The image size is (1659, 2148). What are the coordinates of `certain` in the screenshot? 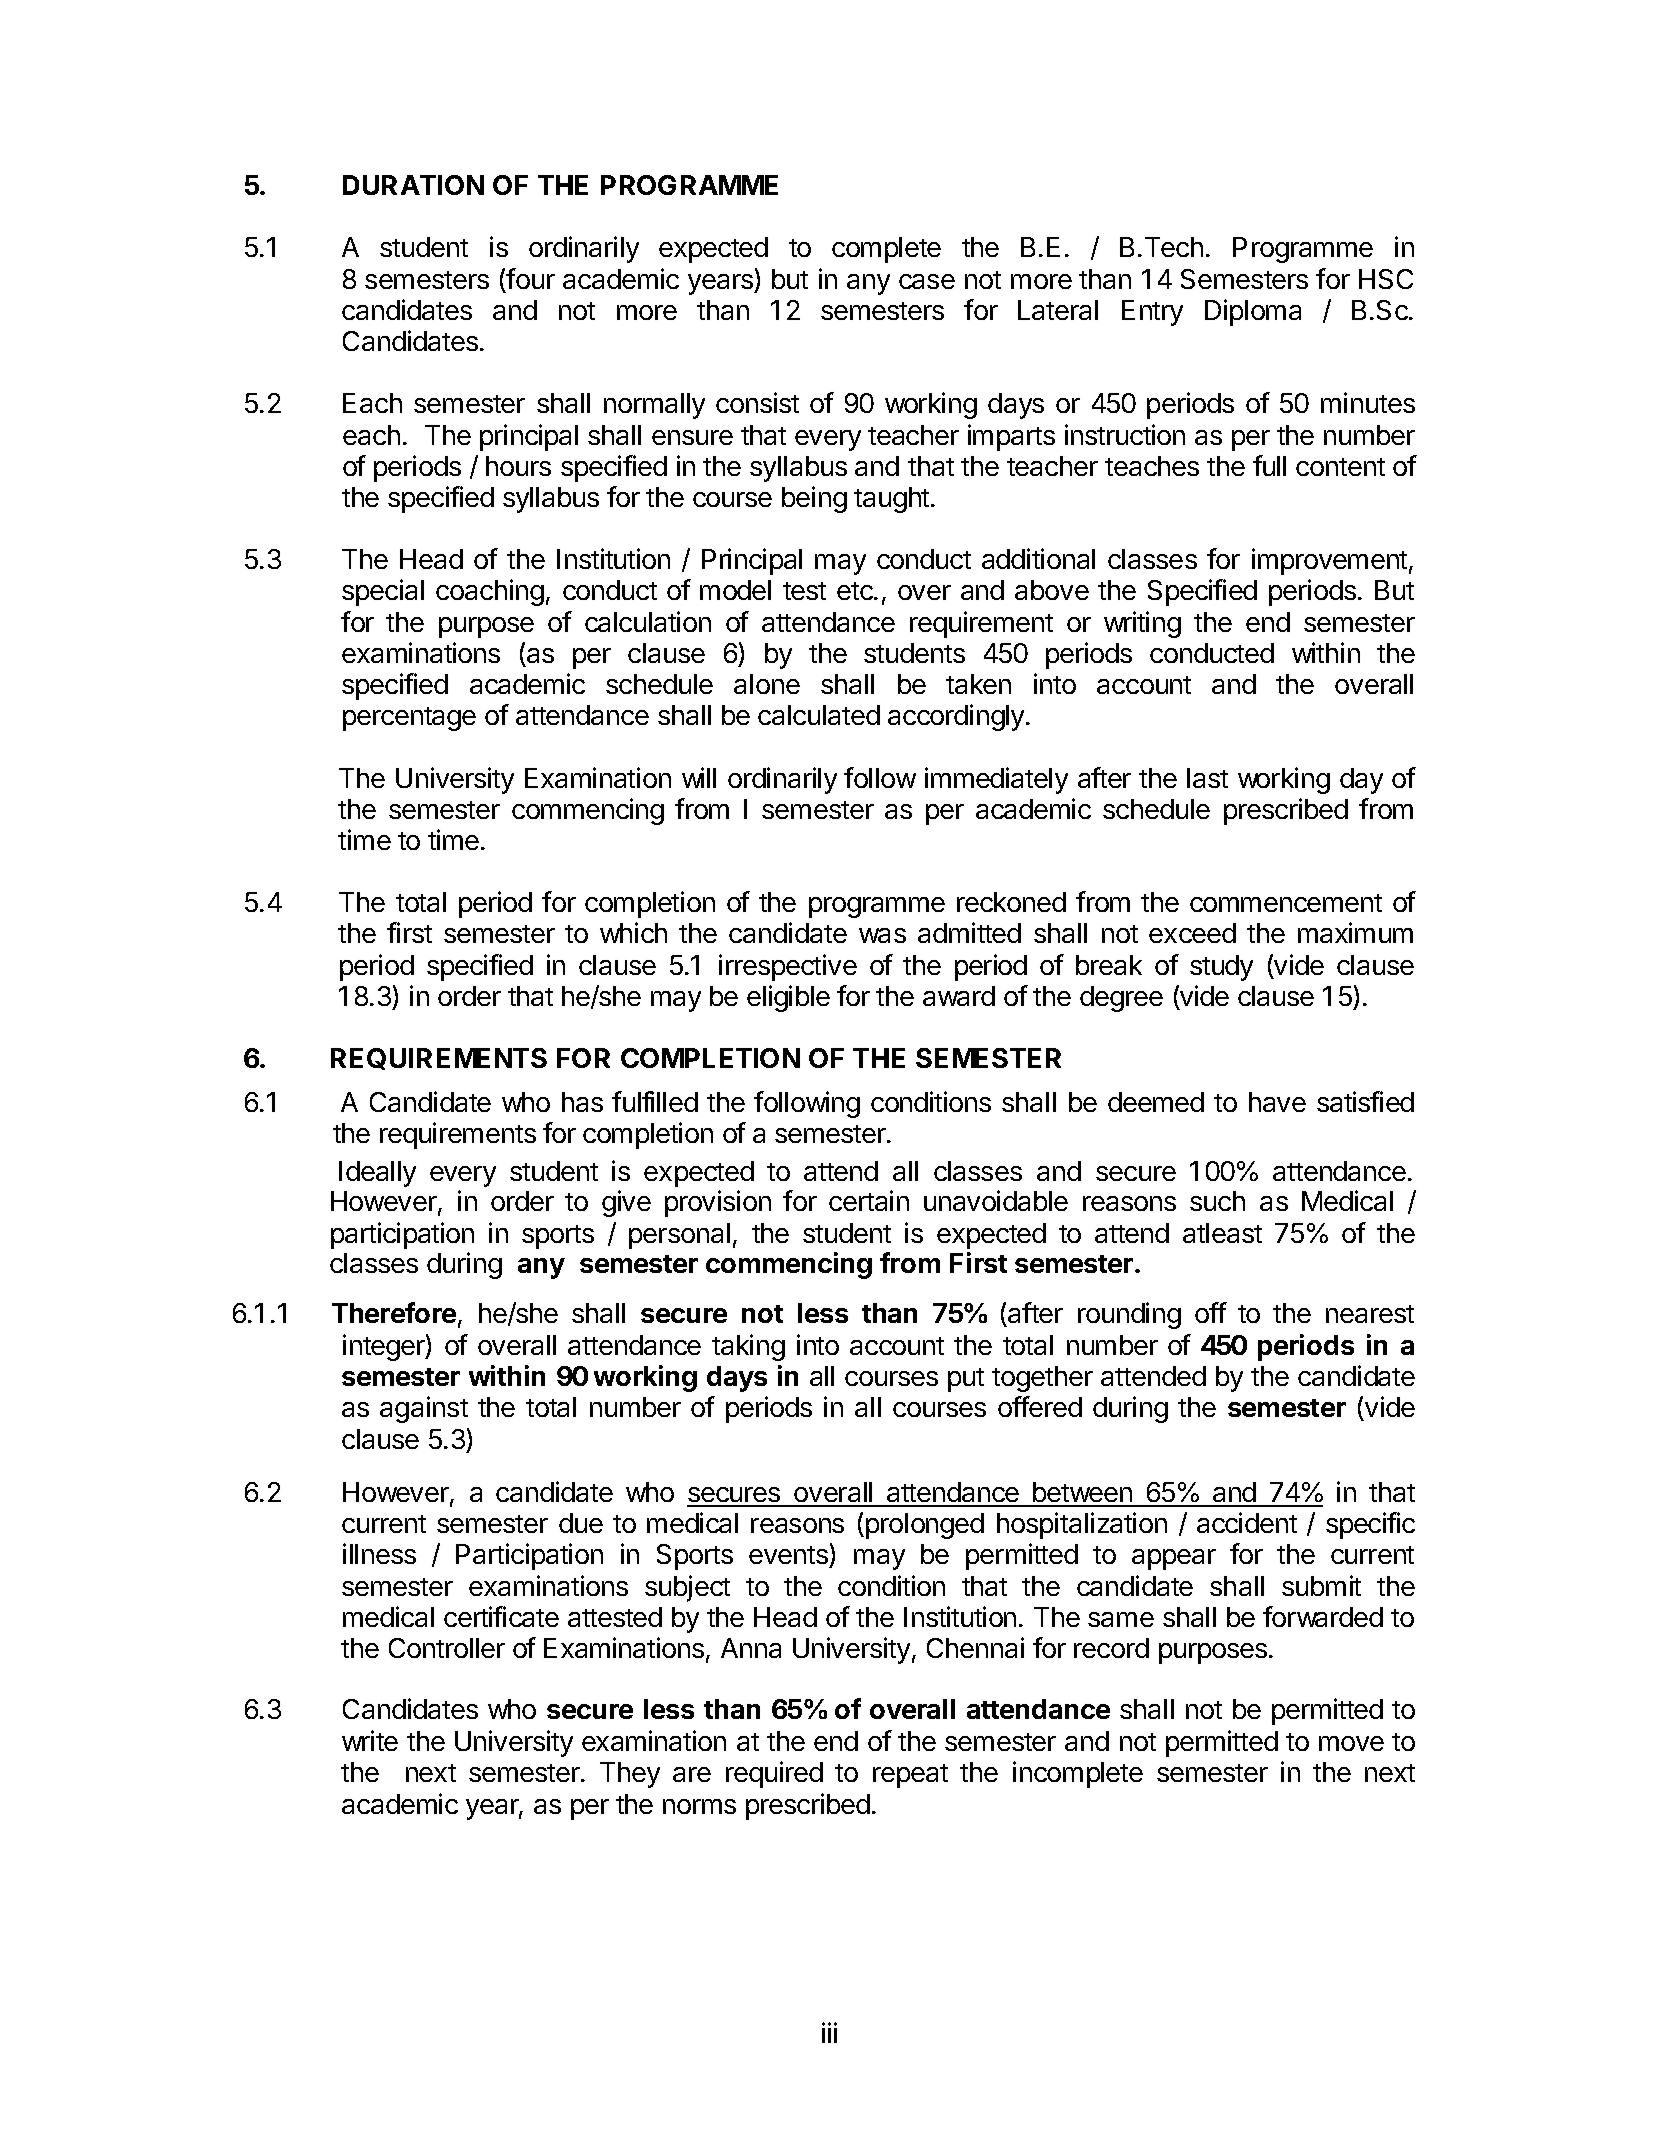 It's located at (869, 1200).
